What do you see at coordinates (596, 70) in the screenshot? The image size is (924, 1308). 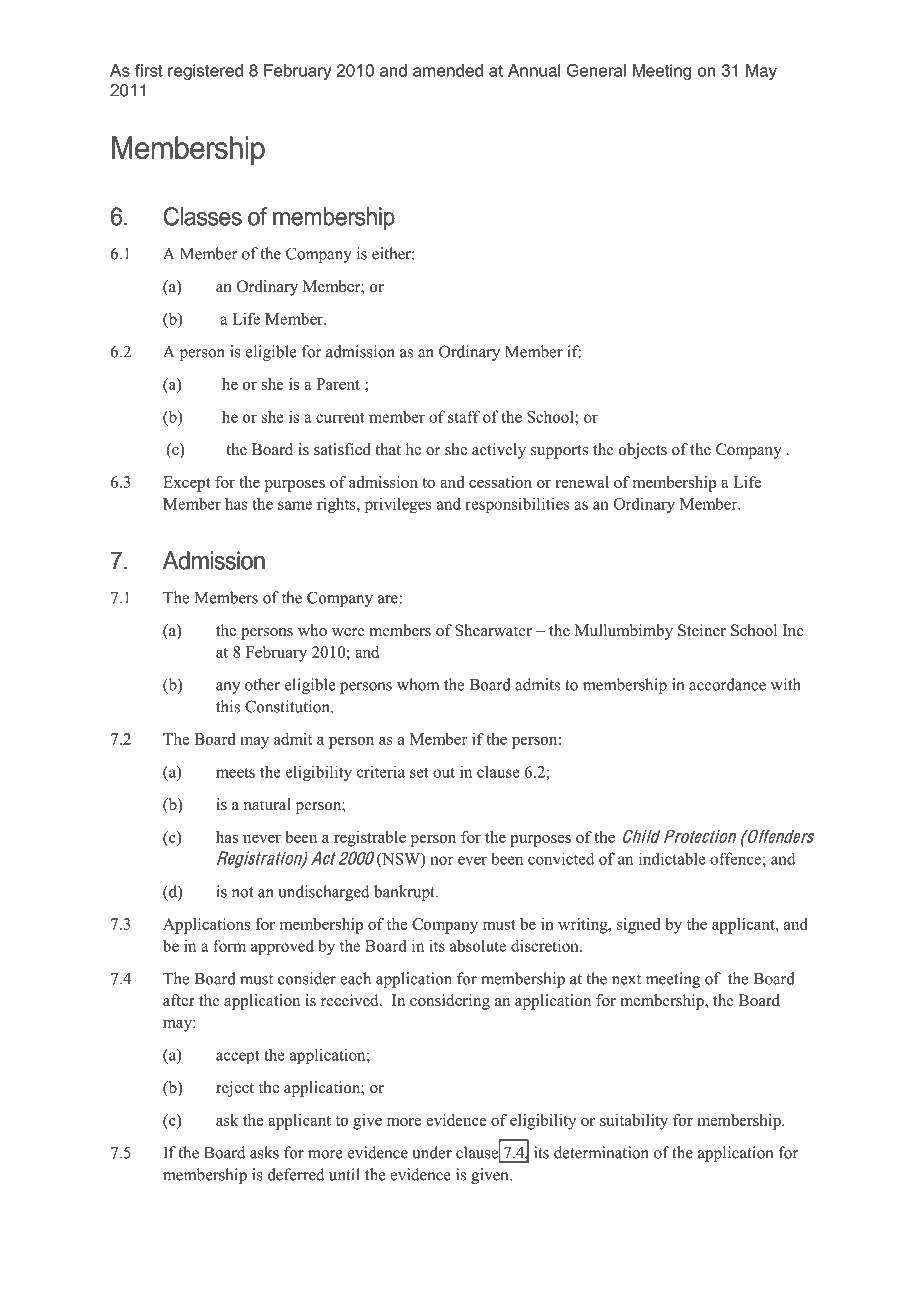 I see `General` at bounding box center [596, 70].
